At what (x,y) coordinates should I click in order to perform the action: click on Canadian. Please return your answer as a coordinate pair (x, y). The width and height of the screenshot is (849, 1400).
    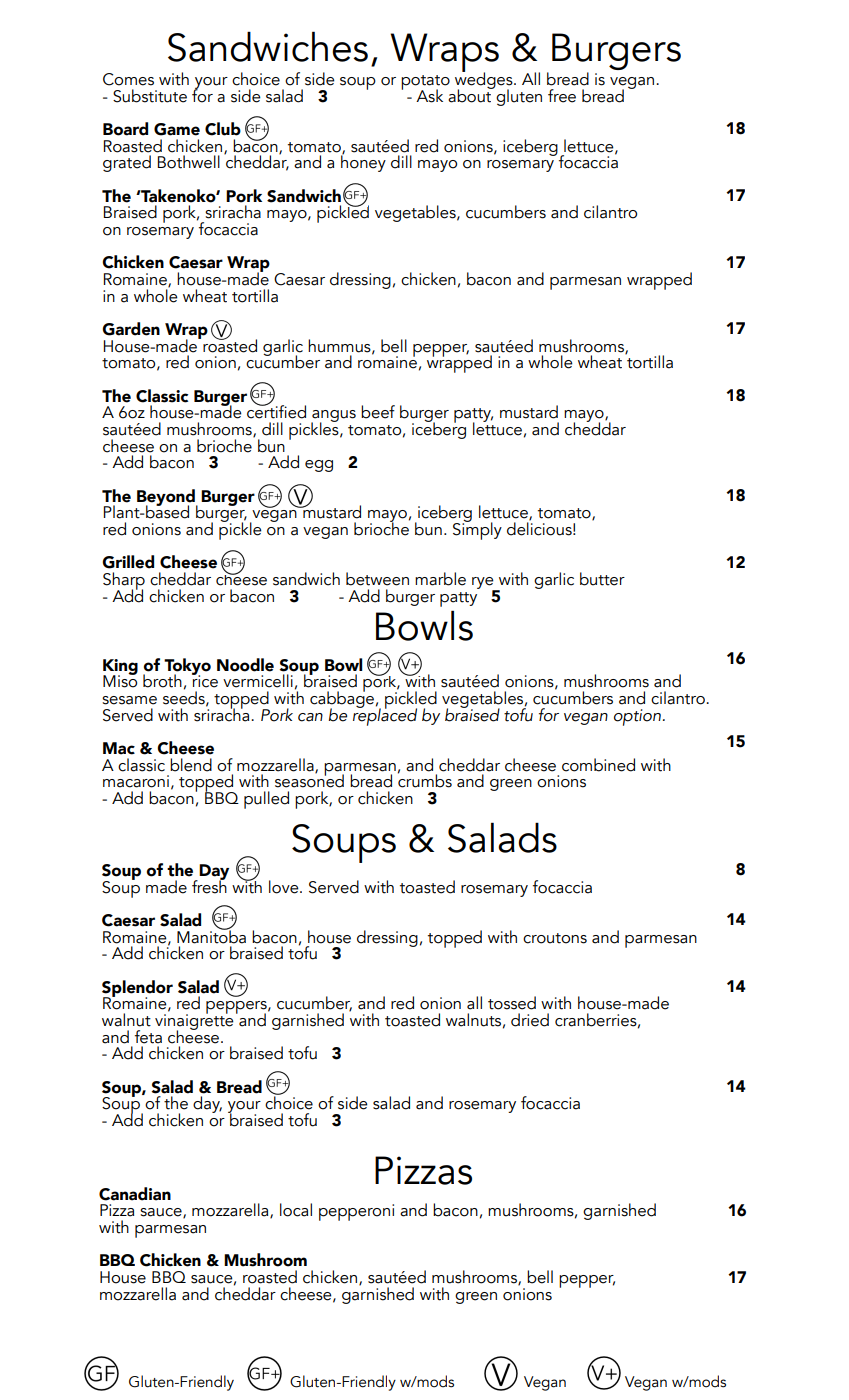
    Looking at the image, I should click on (135, 1194).
